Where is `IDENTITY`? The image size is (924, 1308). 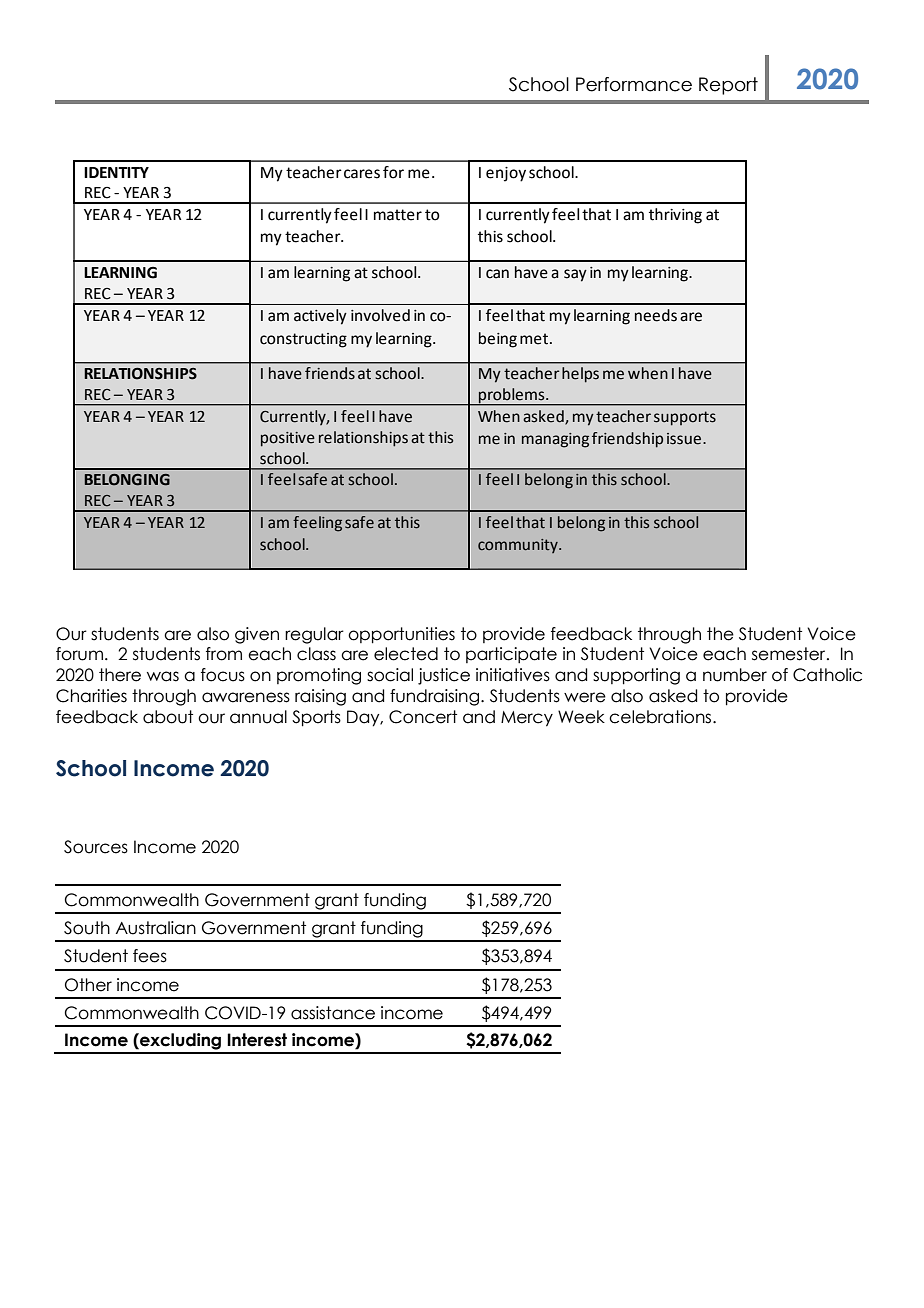 IDENTITY is located at coordinates (116, 172).
